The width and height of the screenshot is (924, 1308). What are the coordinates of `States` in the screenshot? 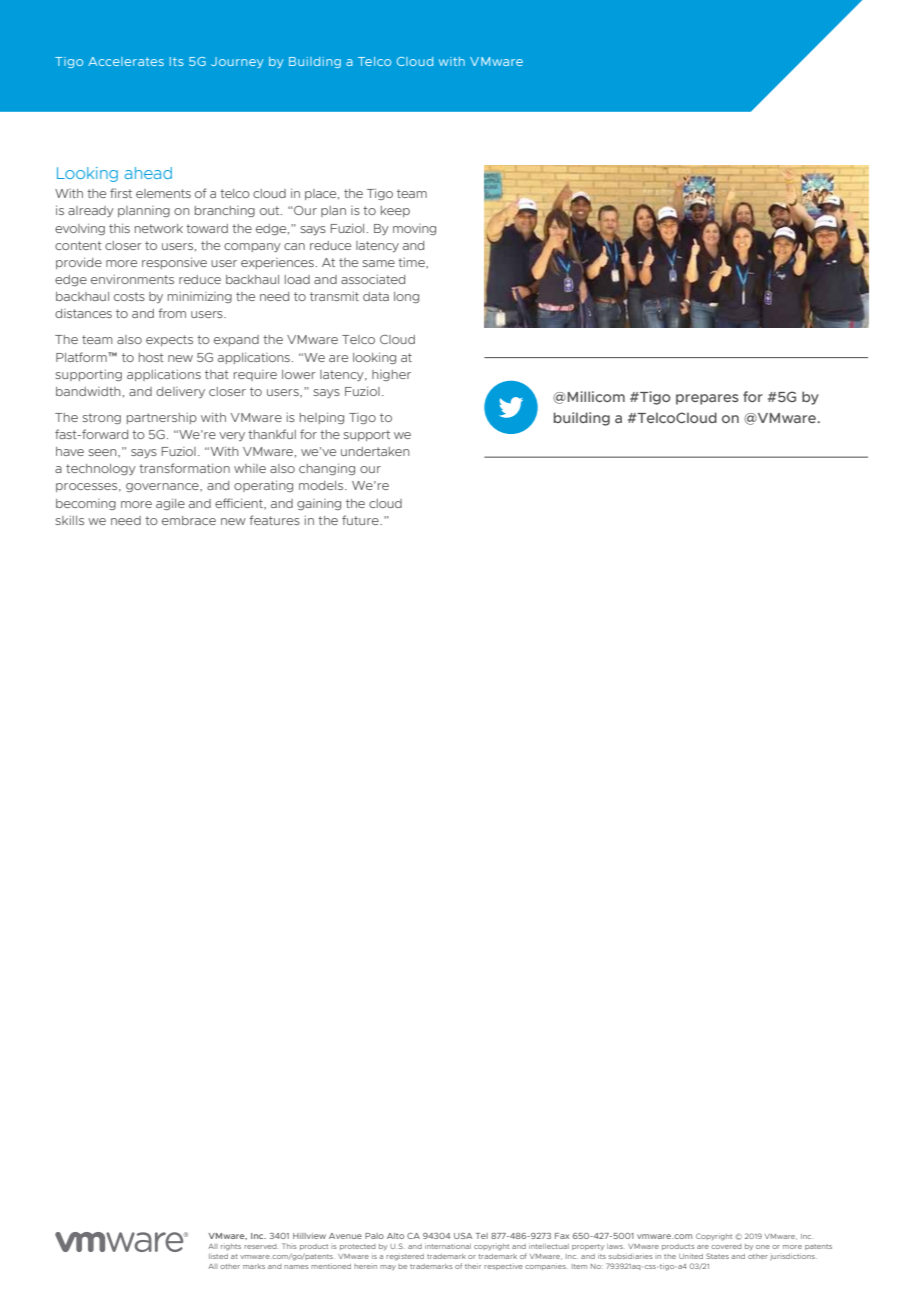 It's located at (717, 1256).
